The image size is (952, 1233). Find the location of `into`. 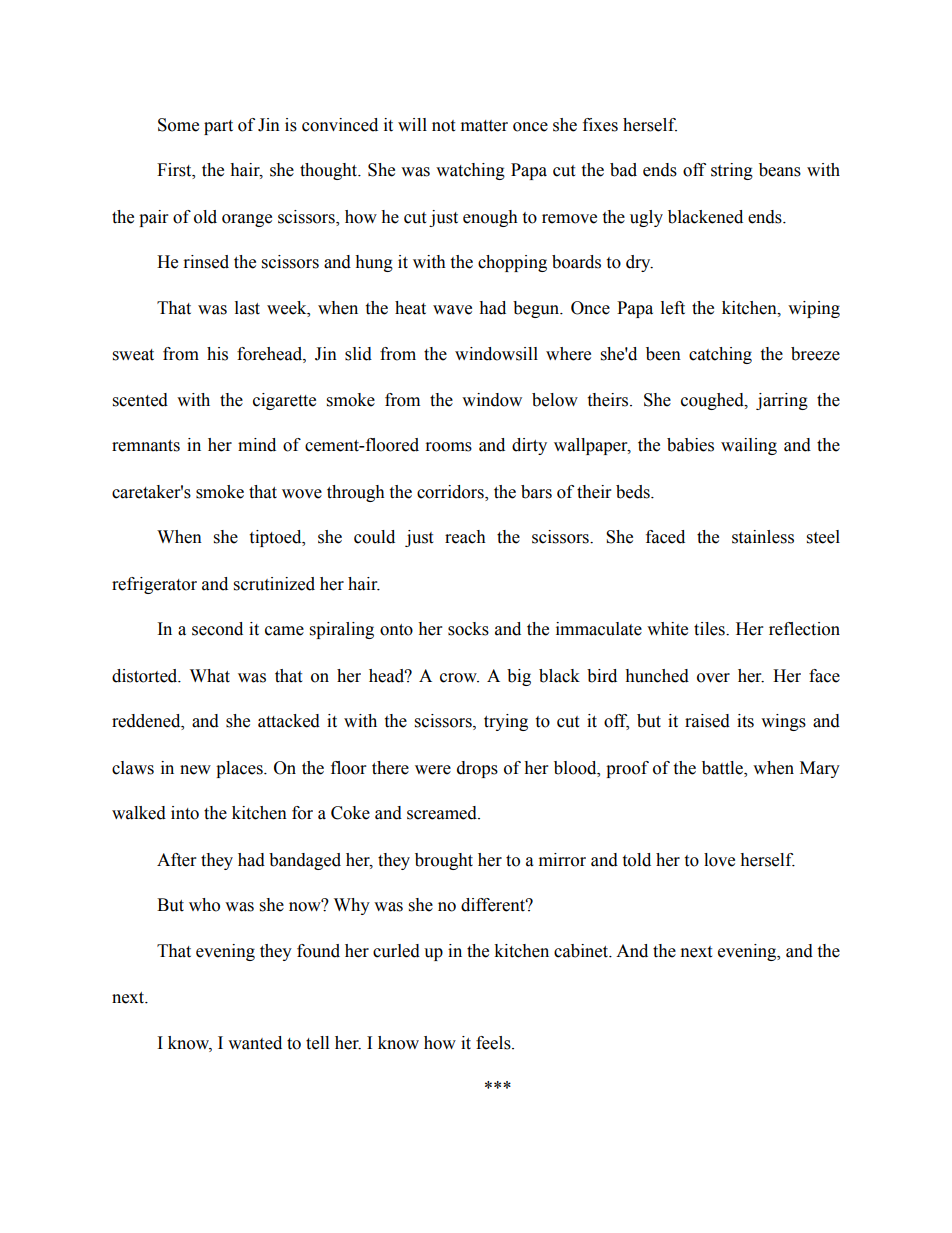

into is located at coordinates (185, 813).
